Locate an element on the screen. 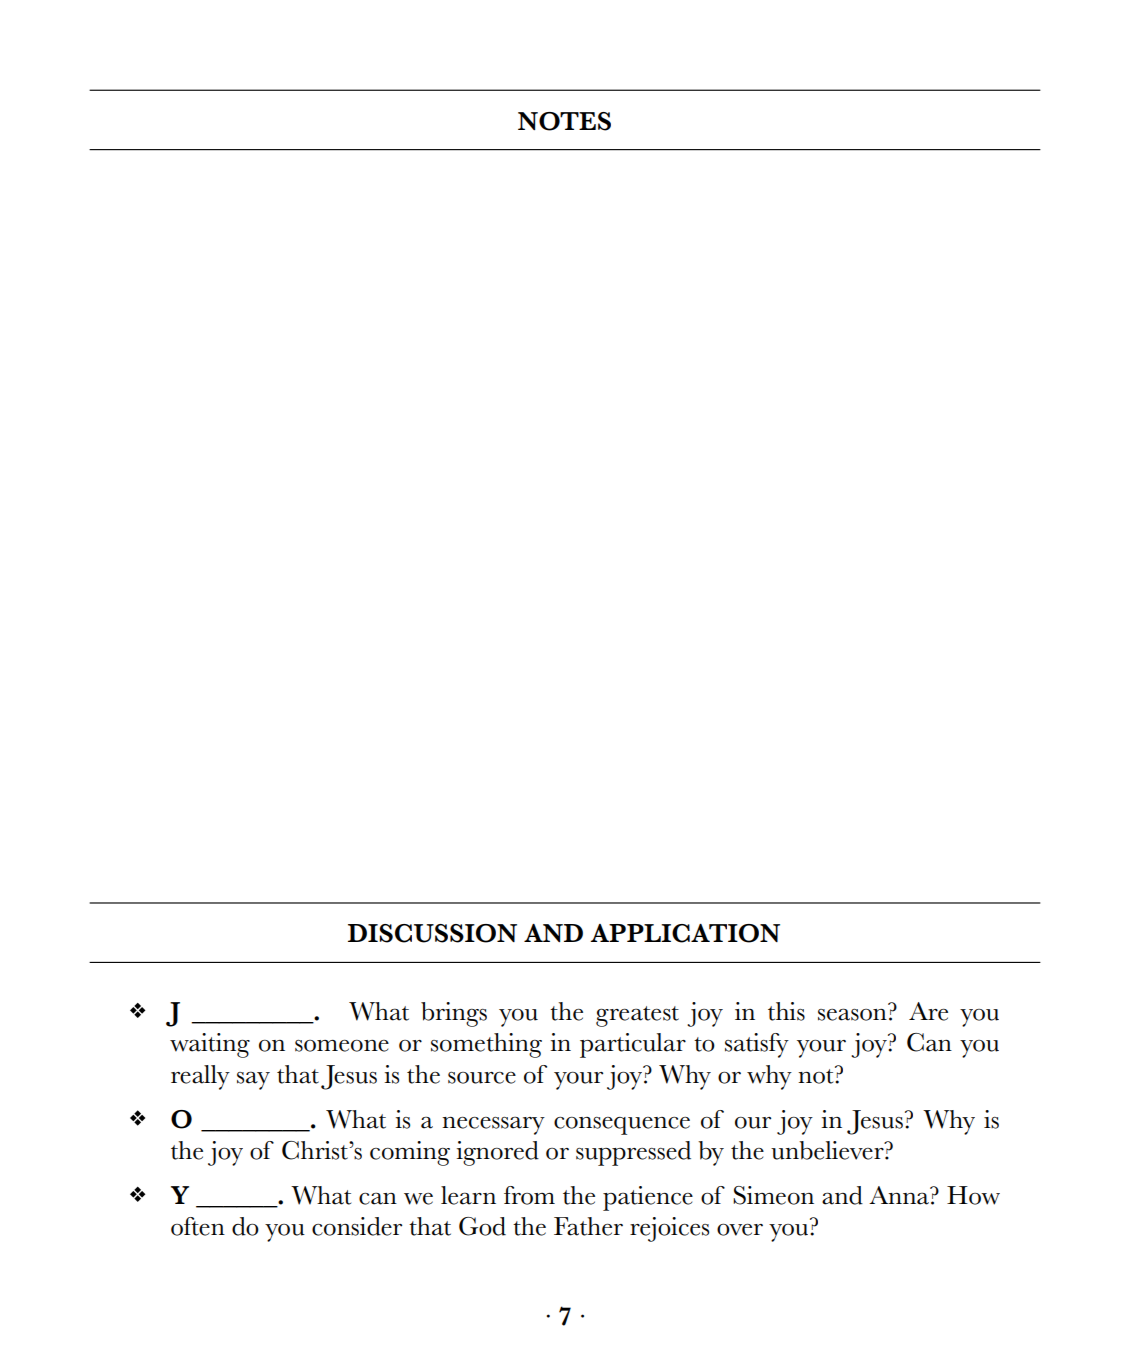  waiting is located at coordinates (210, 1045).
